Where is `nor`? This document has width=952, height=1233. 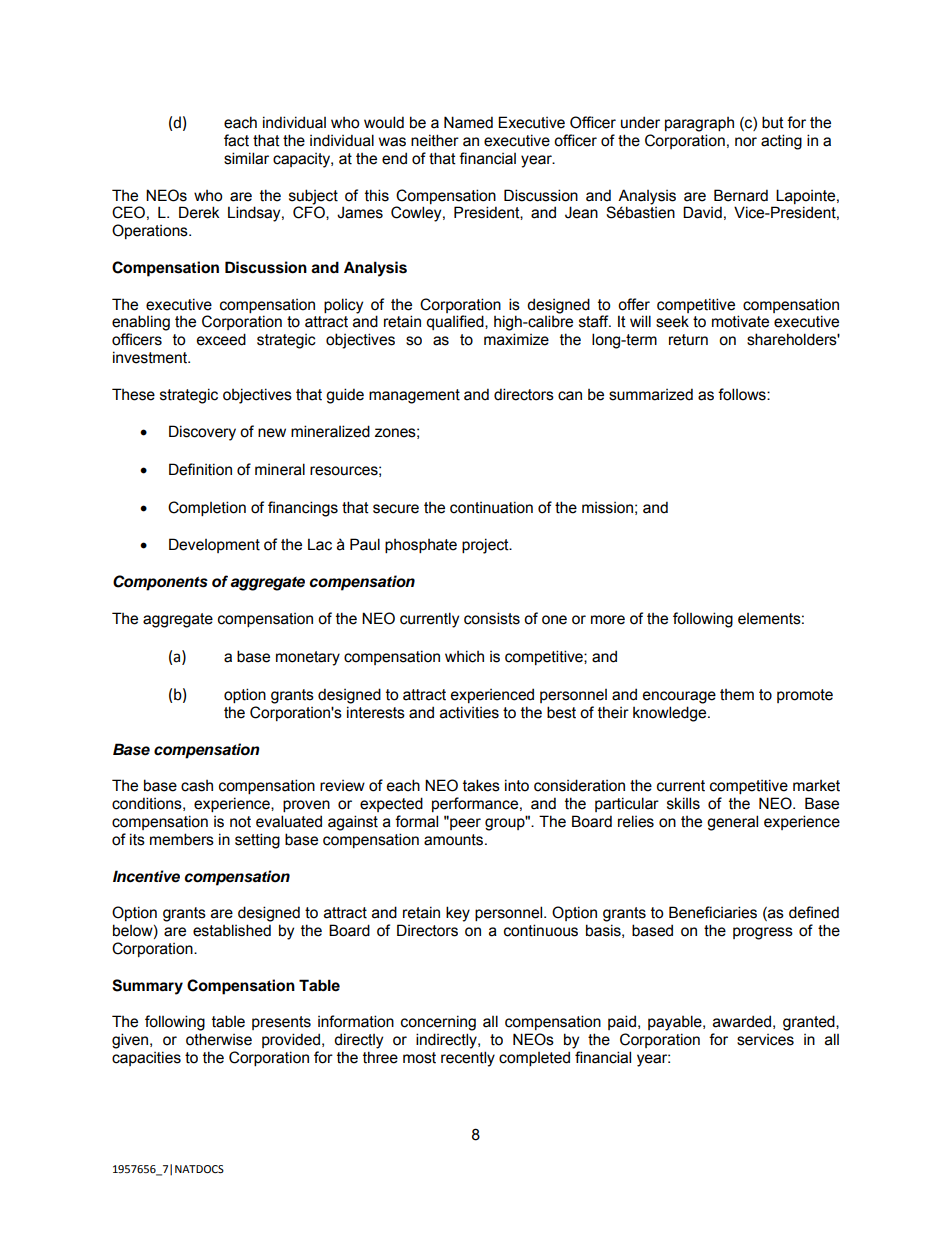 nor is located at coordinates (746, 142).
